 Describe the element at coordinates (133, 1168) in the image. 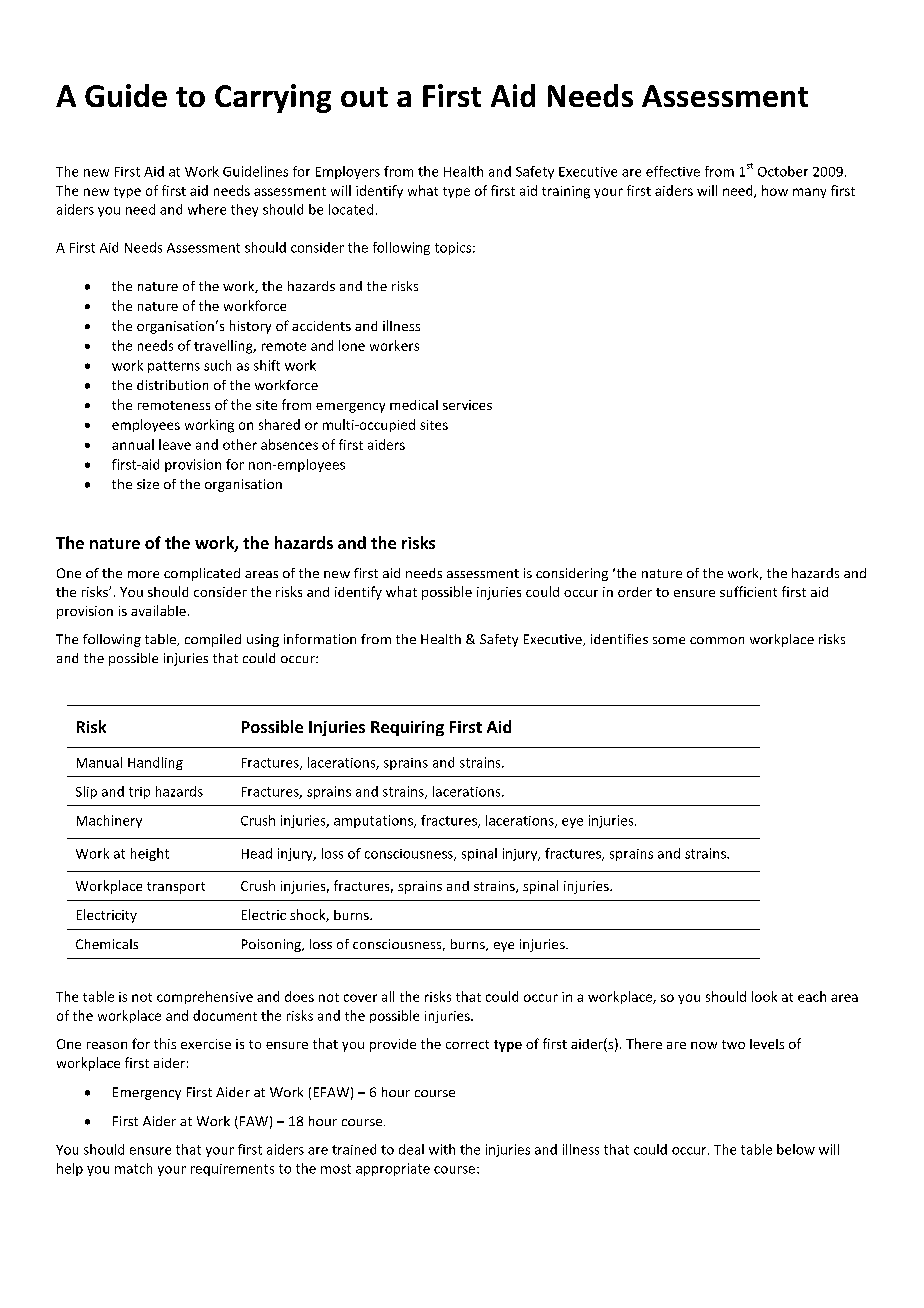

I see `match` at that location.
